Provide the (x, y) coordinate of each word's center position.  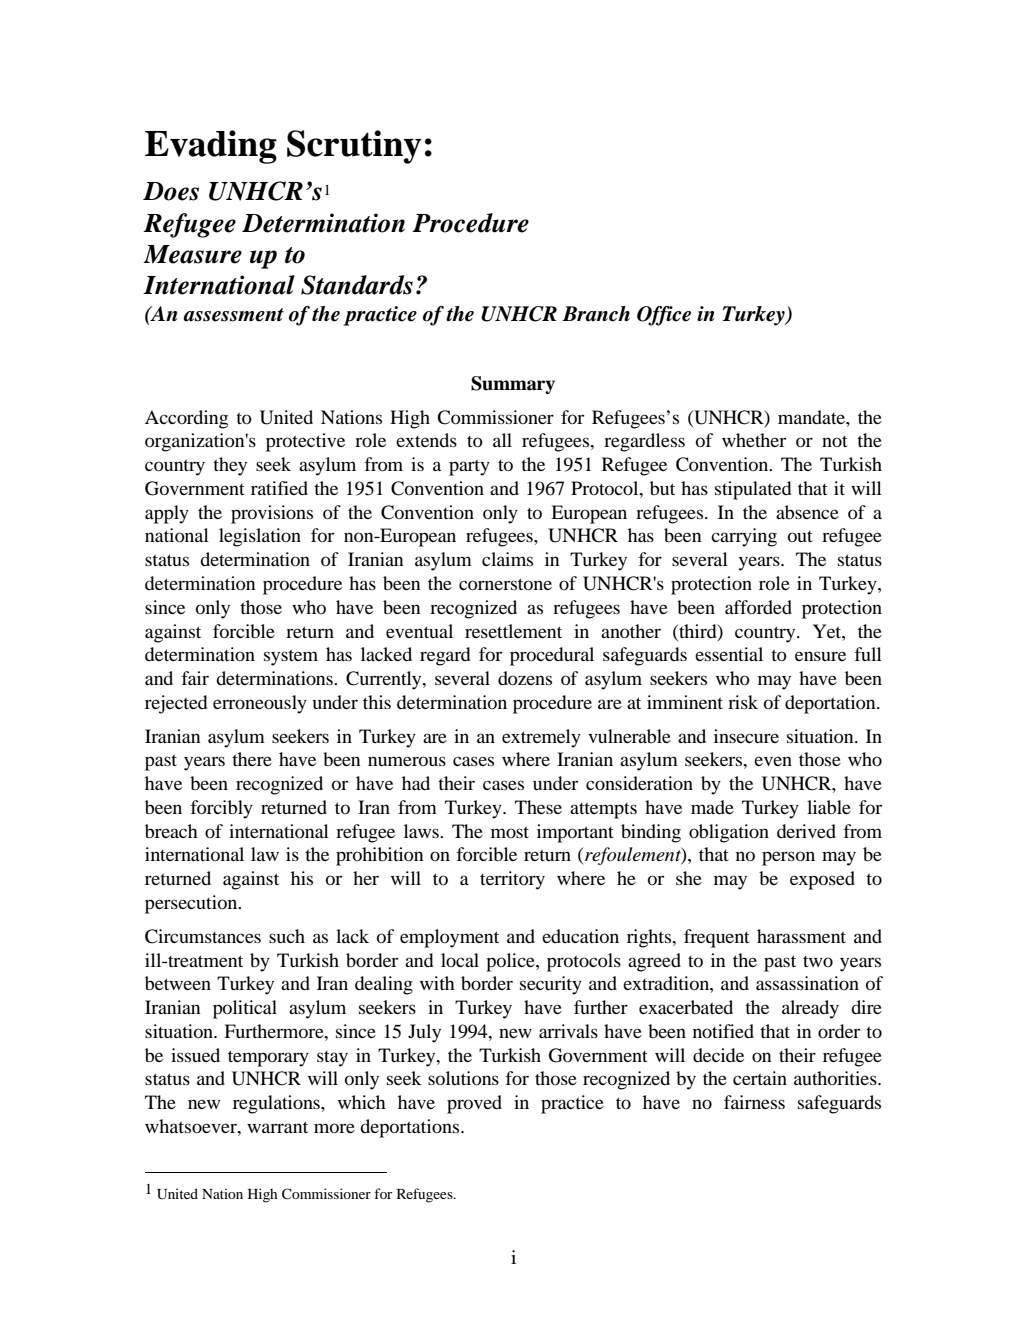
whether (754, 440)
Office (664, 316)
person (788, 858)
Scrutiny (354, 147)
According (186, 419)
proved (474, 1104)
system (291, 657)
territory (512, 880)
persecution (192, 904)
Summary (513, 385)
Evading (211, 147)
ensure (820, 656)
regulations (277, 1104)
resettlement (513, 631)
